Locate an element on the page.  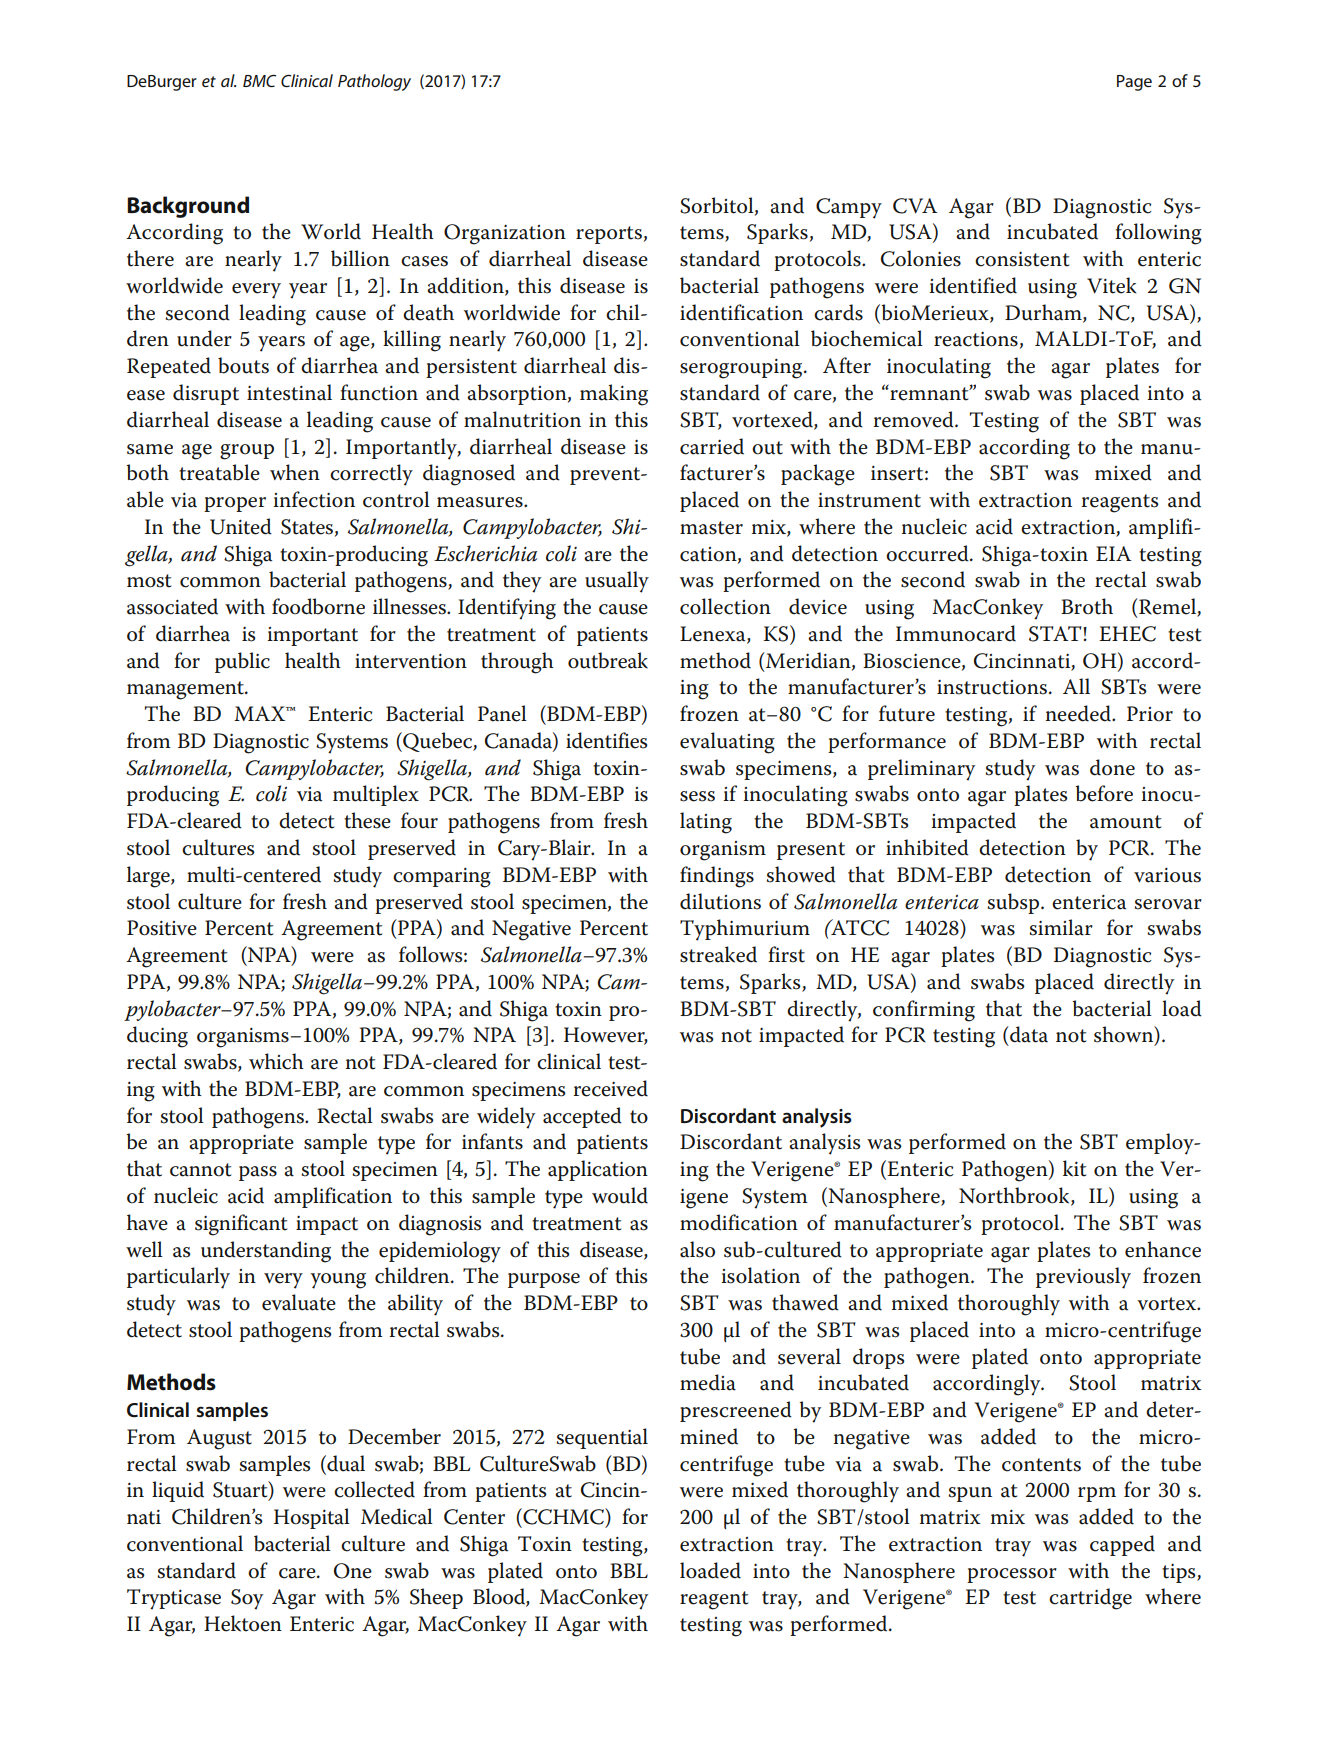
amount is located at coordinates (1125, 822).
